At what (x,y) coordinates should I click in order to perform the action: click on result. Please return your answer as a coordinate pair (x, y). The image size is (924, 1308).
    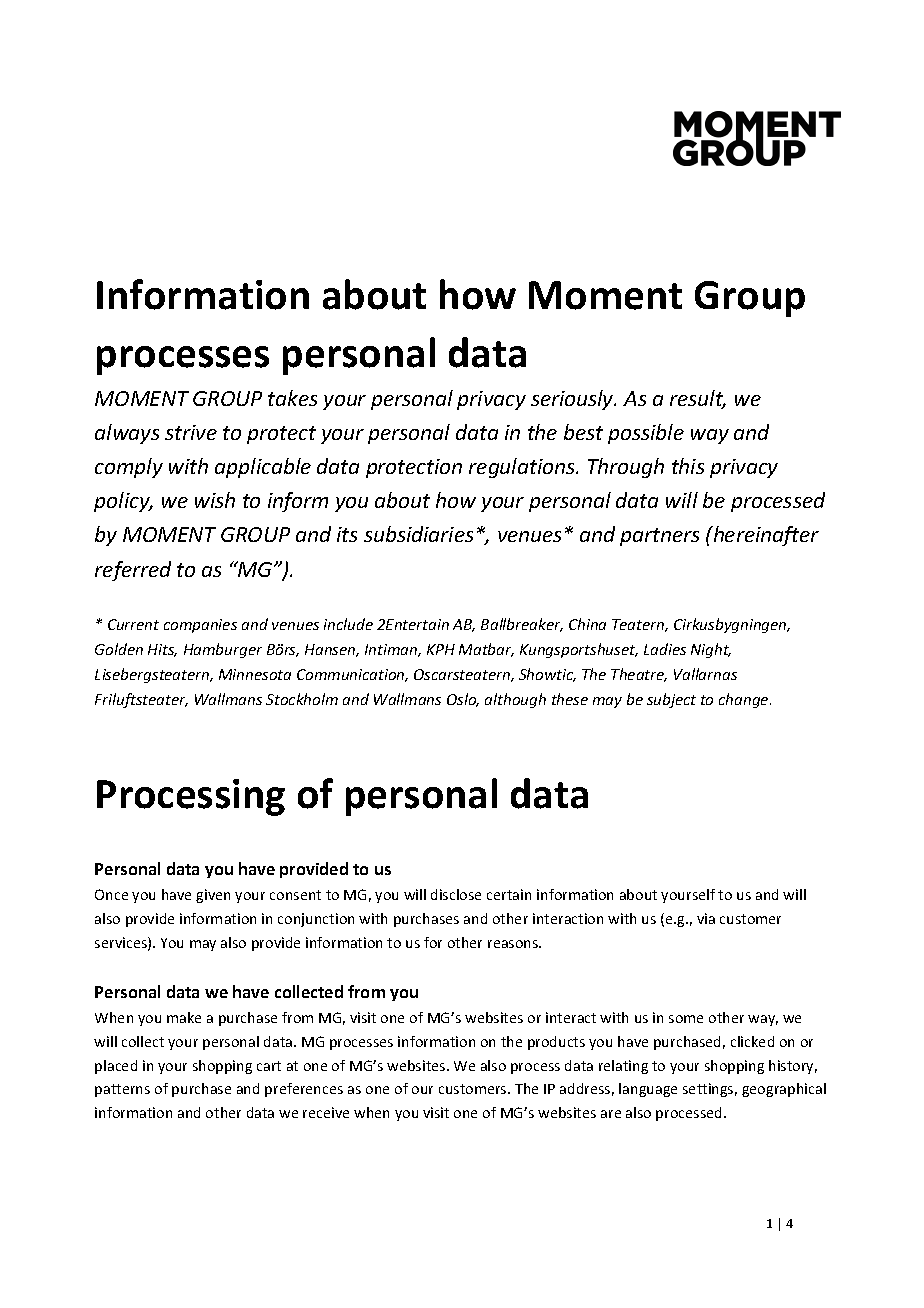
    Looking at the image, I should click on (698, 399).
